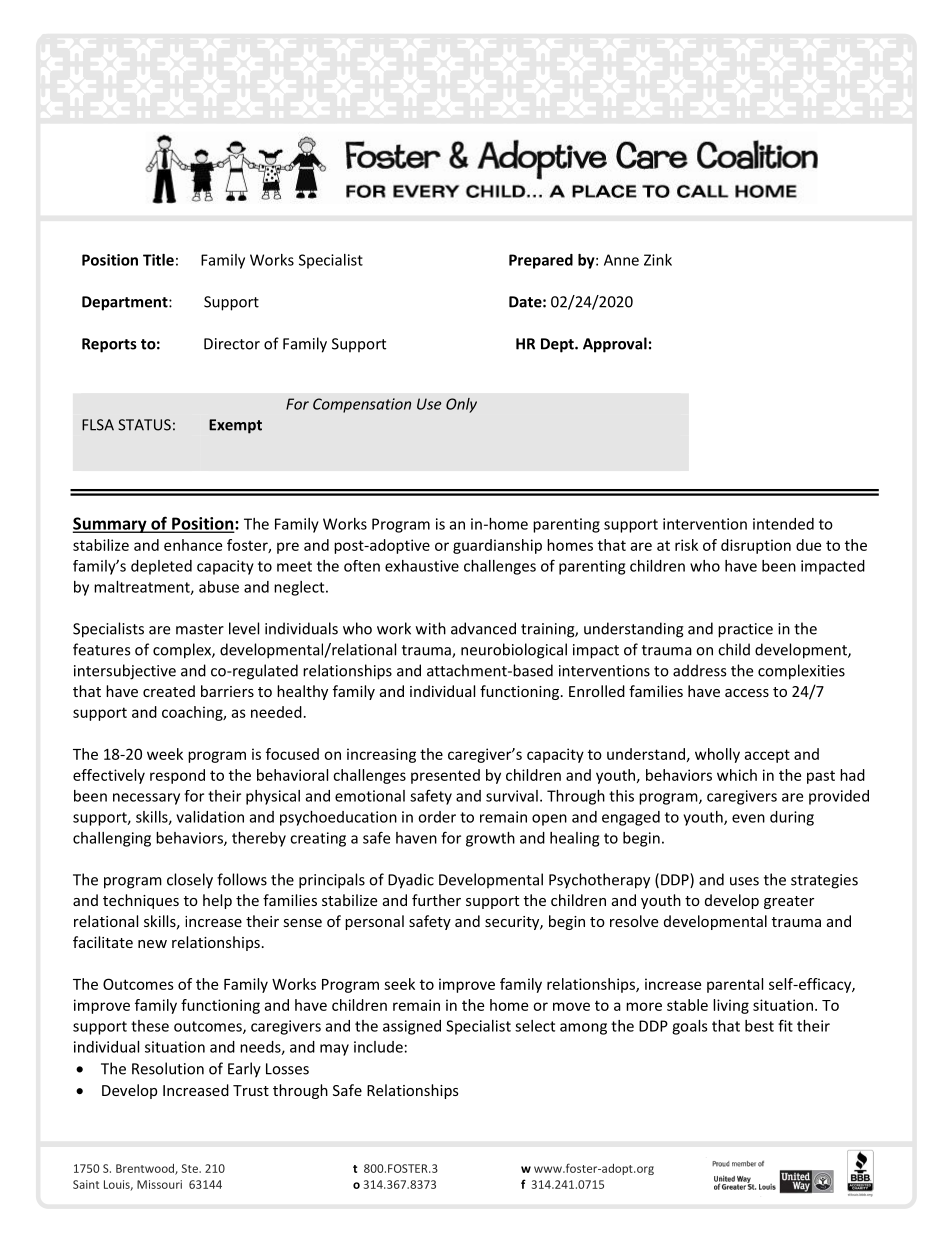 The height and width of the document is (1233, 952). Describe the element at coordinates (169, 691) in the document. I see `created` at that location.
